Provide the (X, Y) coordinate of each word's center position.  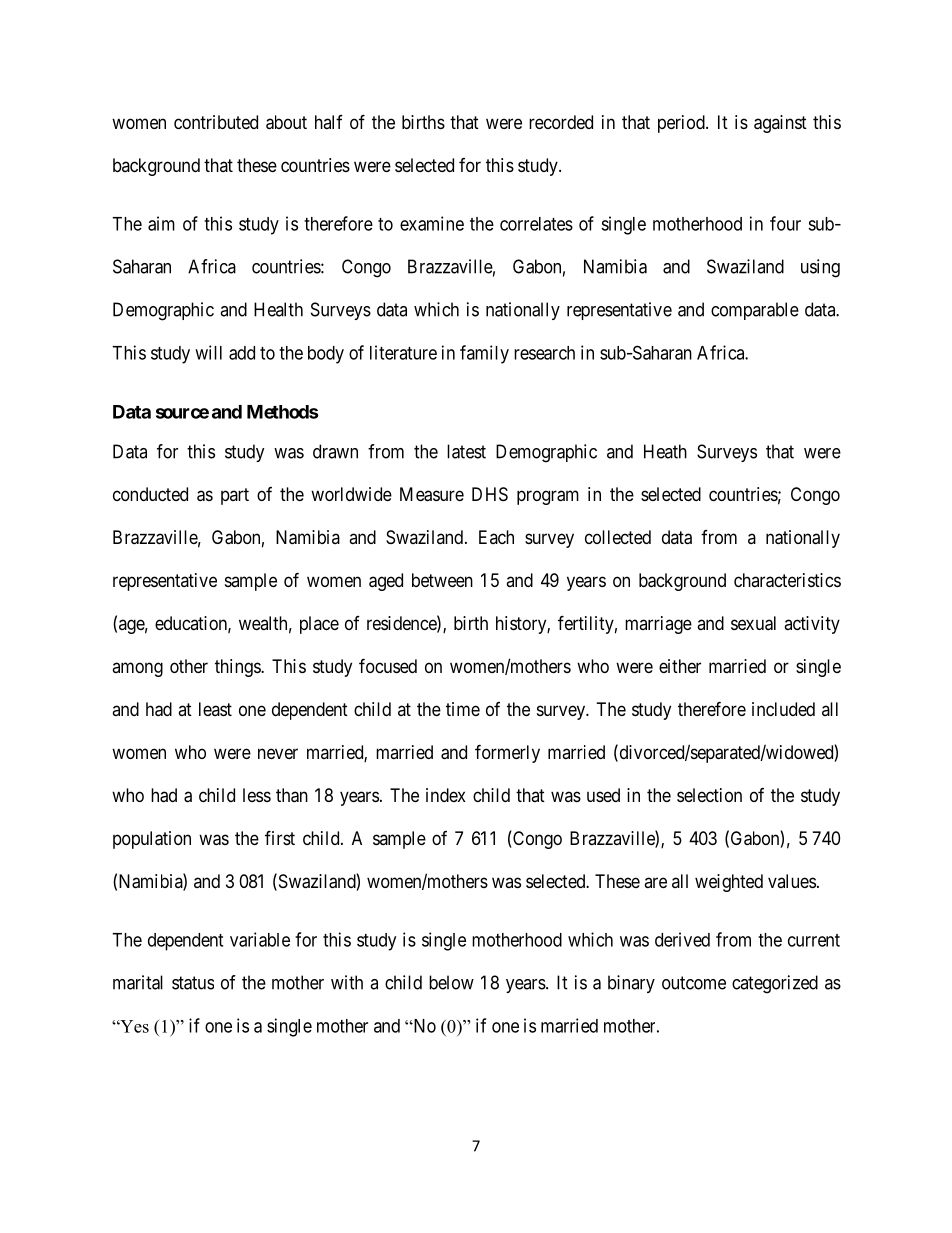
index (446, 795)
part (235, 496)
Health (278, 309)
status (193, 983)
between (442, 580)
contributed (216, 122)
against (780, 124)
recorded (561, 122)
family (484, 354)
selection (709, 795)
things (238, 668)
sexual (753, 623)
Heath (665, 451)
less (257, 795)
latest (466, 451)
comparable (755, 311)
